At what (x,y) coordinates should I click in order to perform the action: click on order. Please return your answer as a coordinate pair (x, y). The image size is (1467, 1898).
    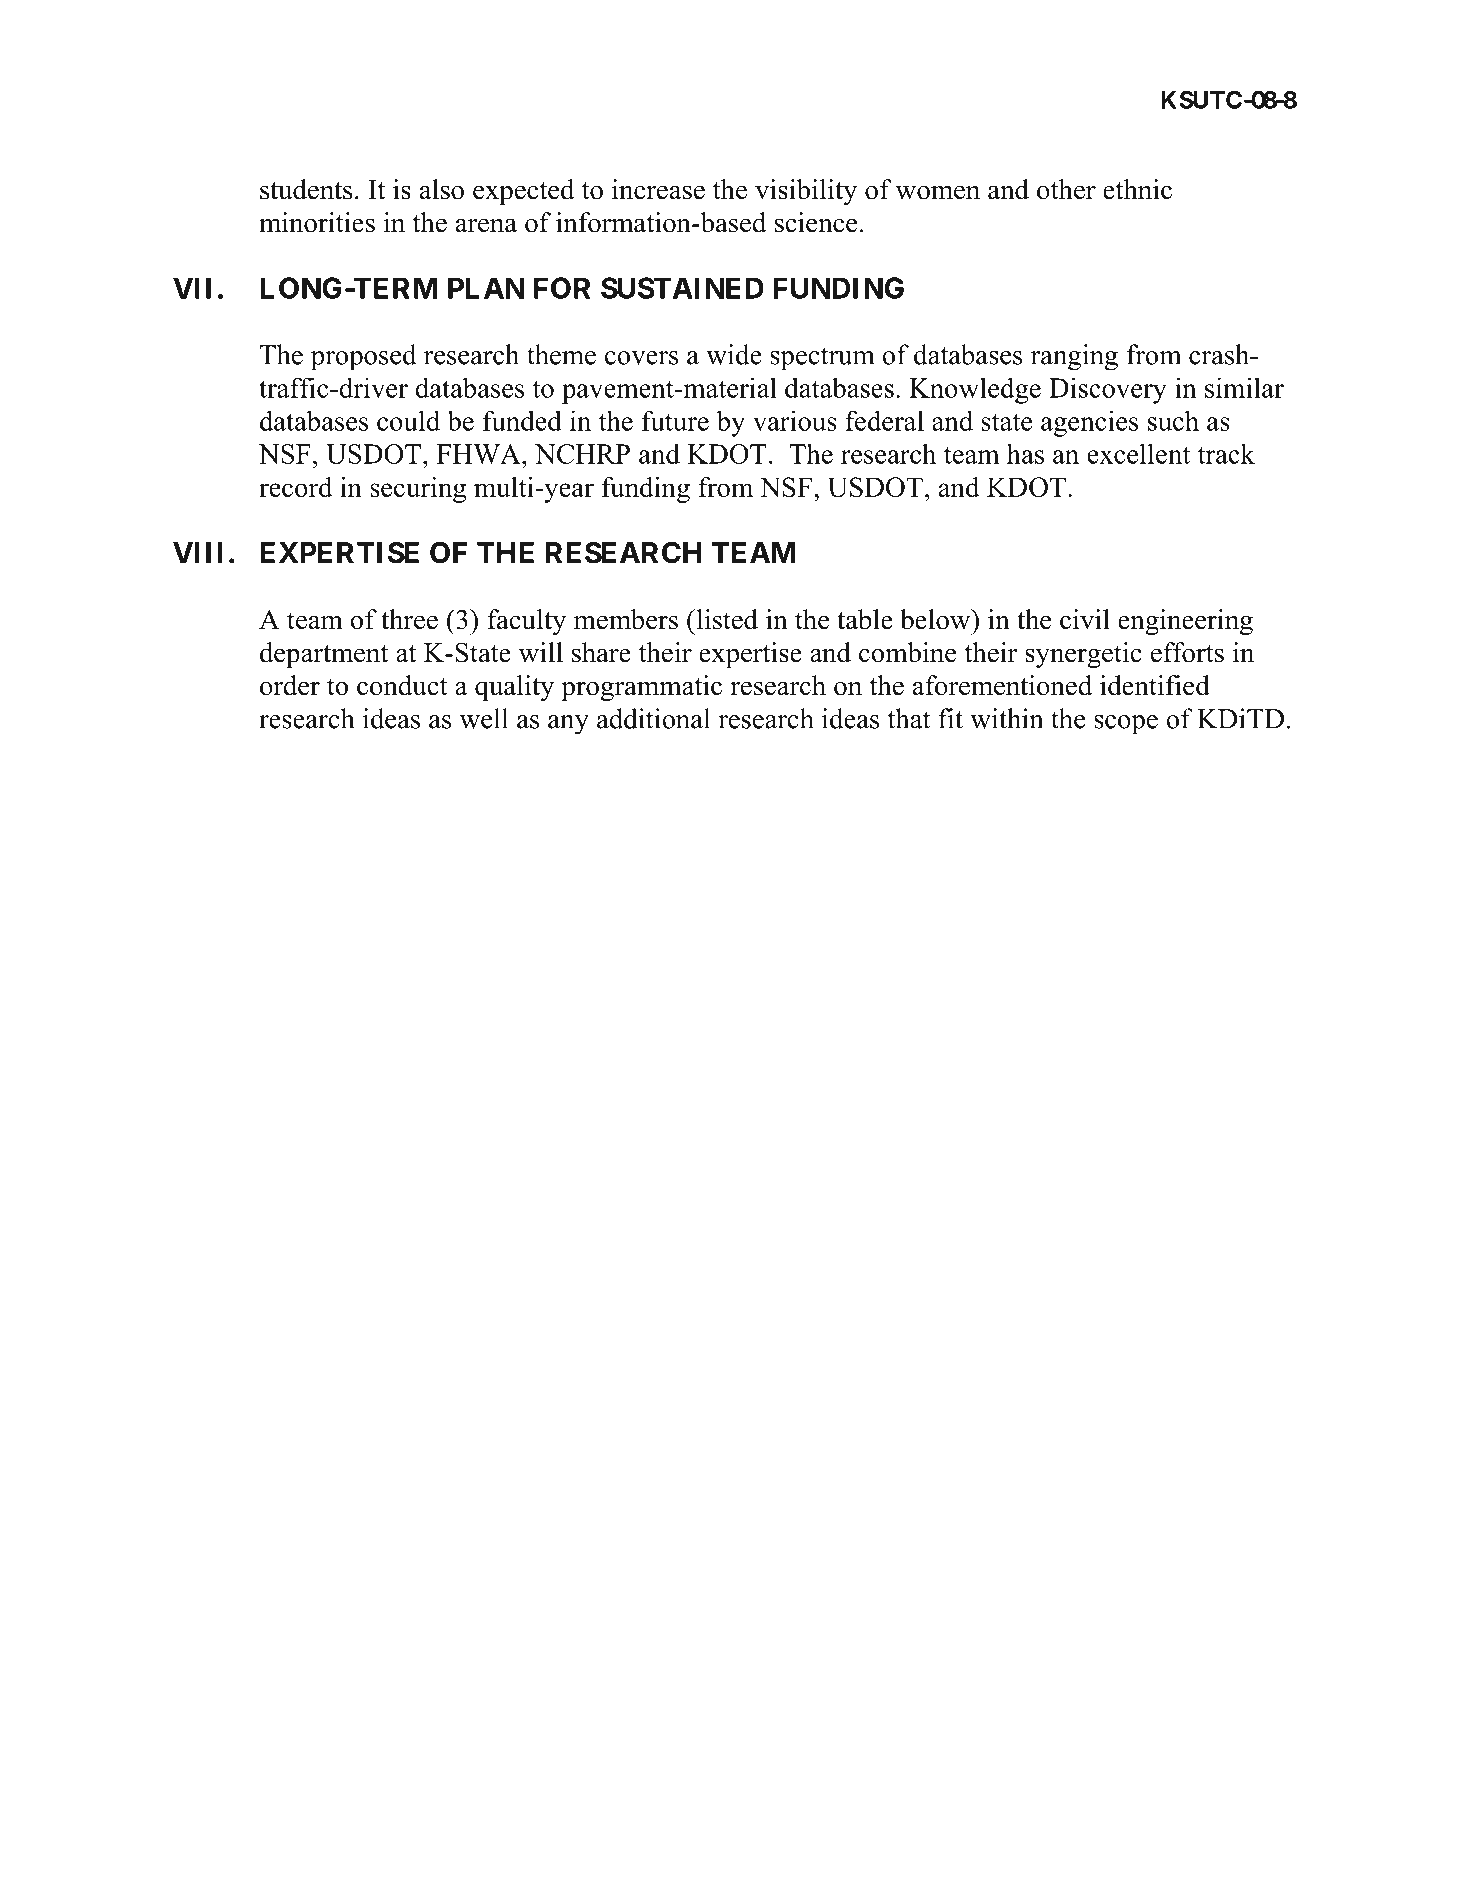
    Looking at the image, I should click on (290, 685).
